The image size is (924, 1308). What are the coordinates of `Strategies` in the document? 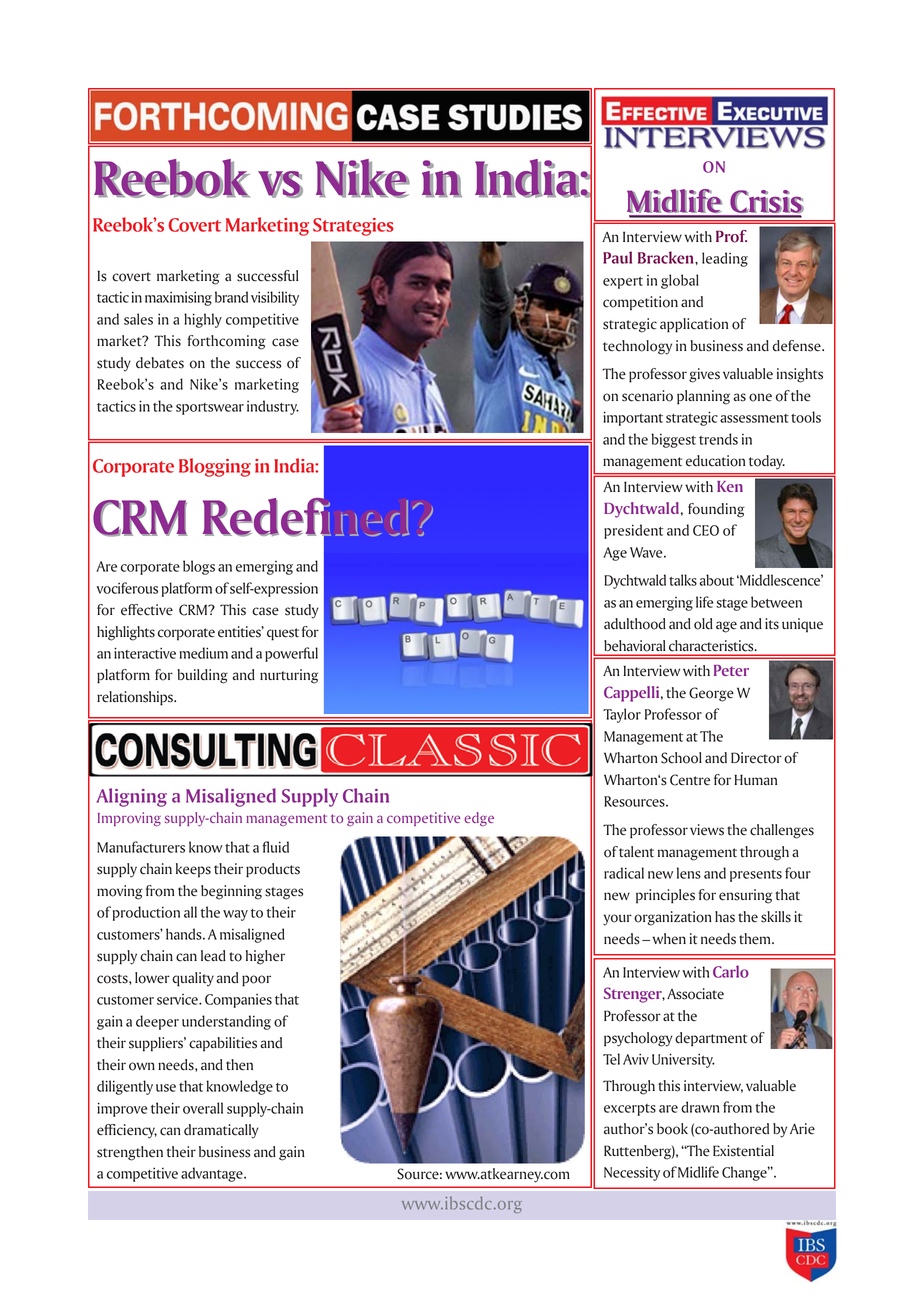 It's located at (353, 227).
